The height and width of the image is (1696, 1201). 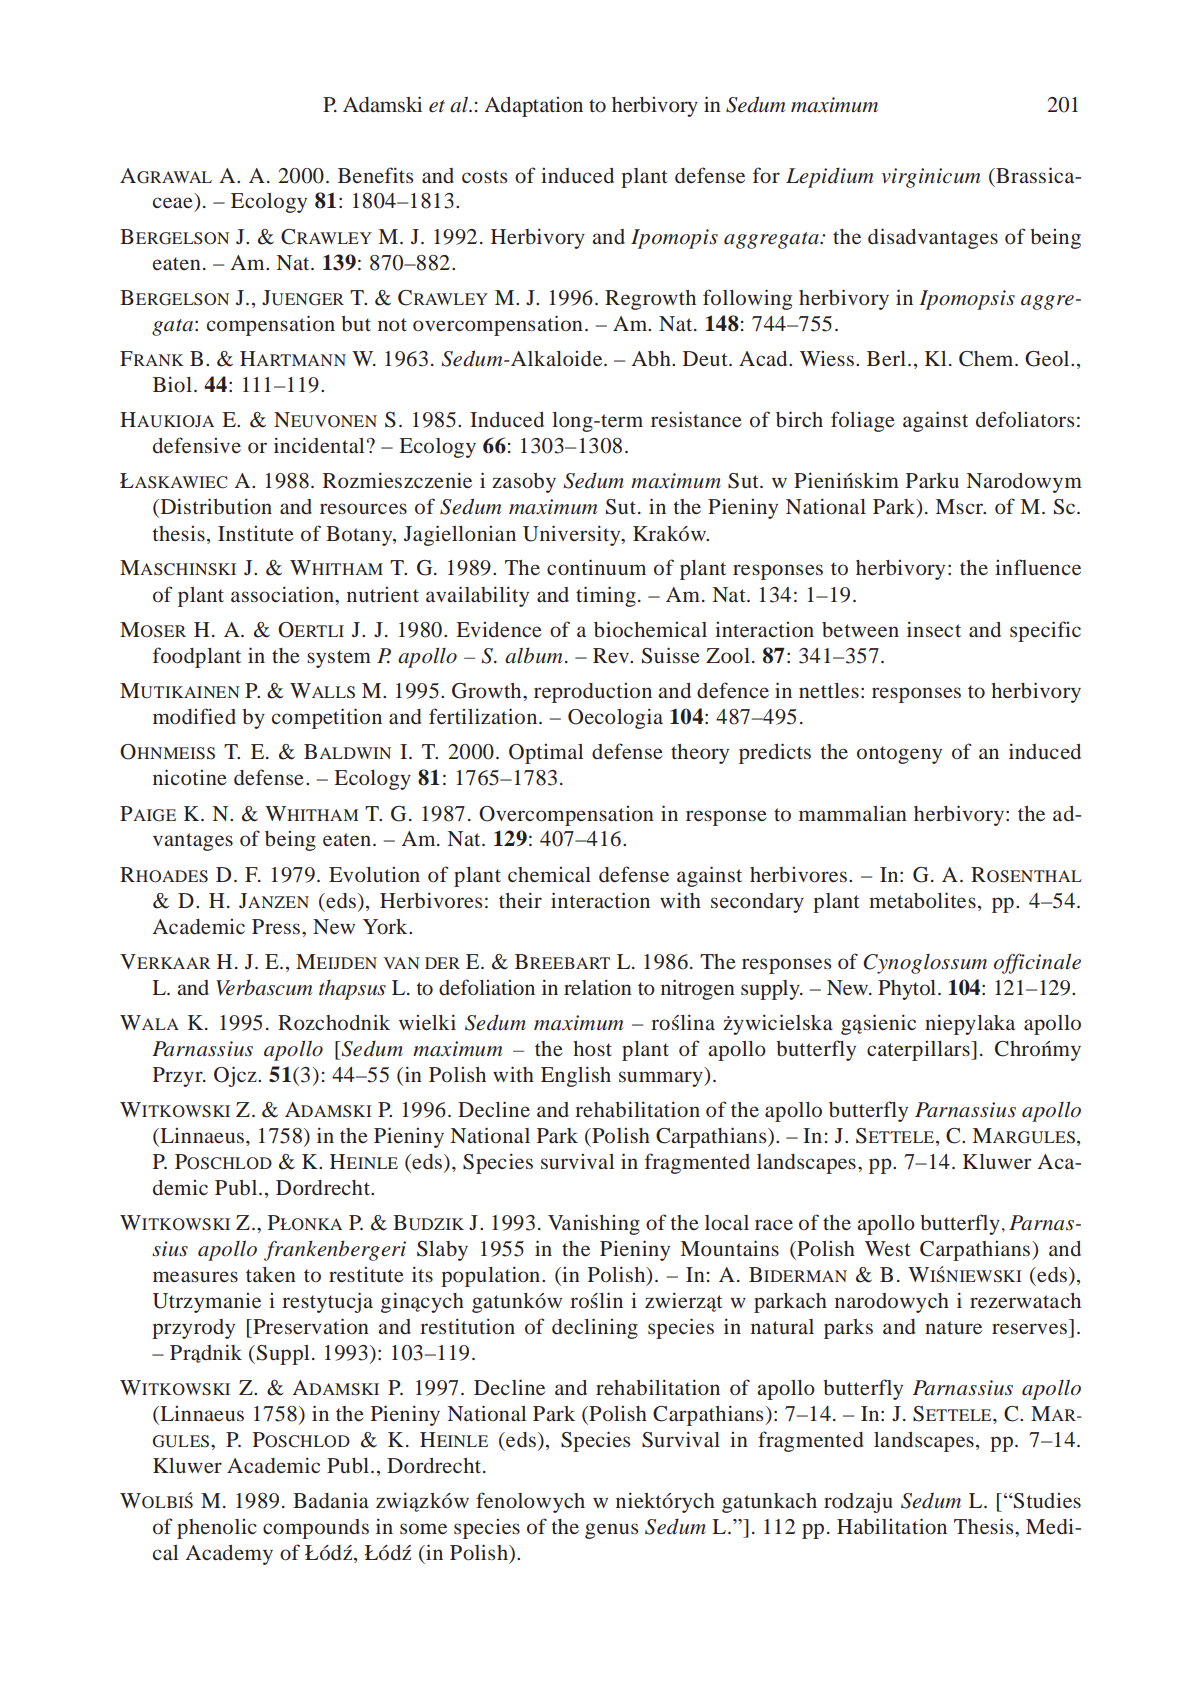 I want to click on taken, so click(x=271, y=1274).
